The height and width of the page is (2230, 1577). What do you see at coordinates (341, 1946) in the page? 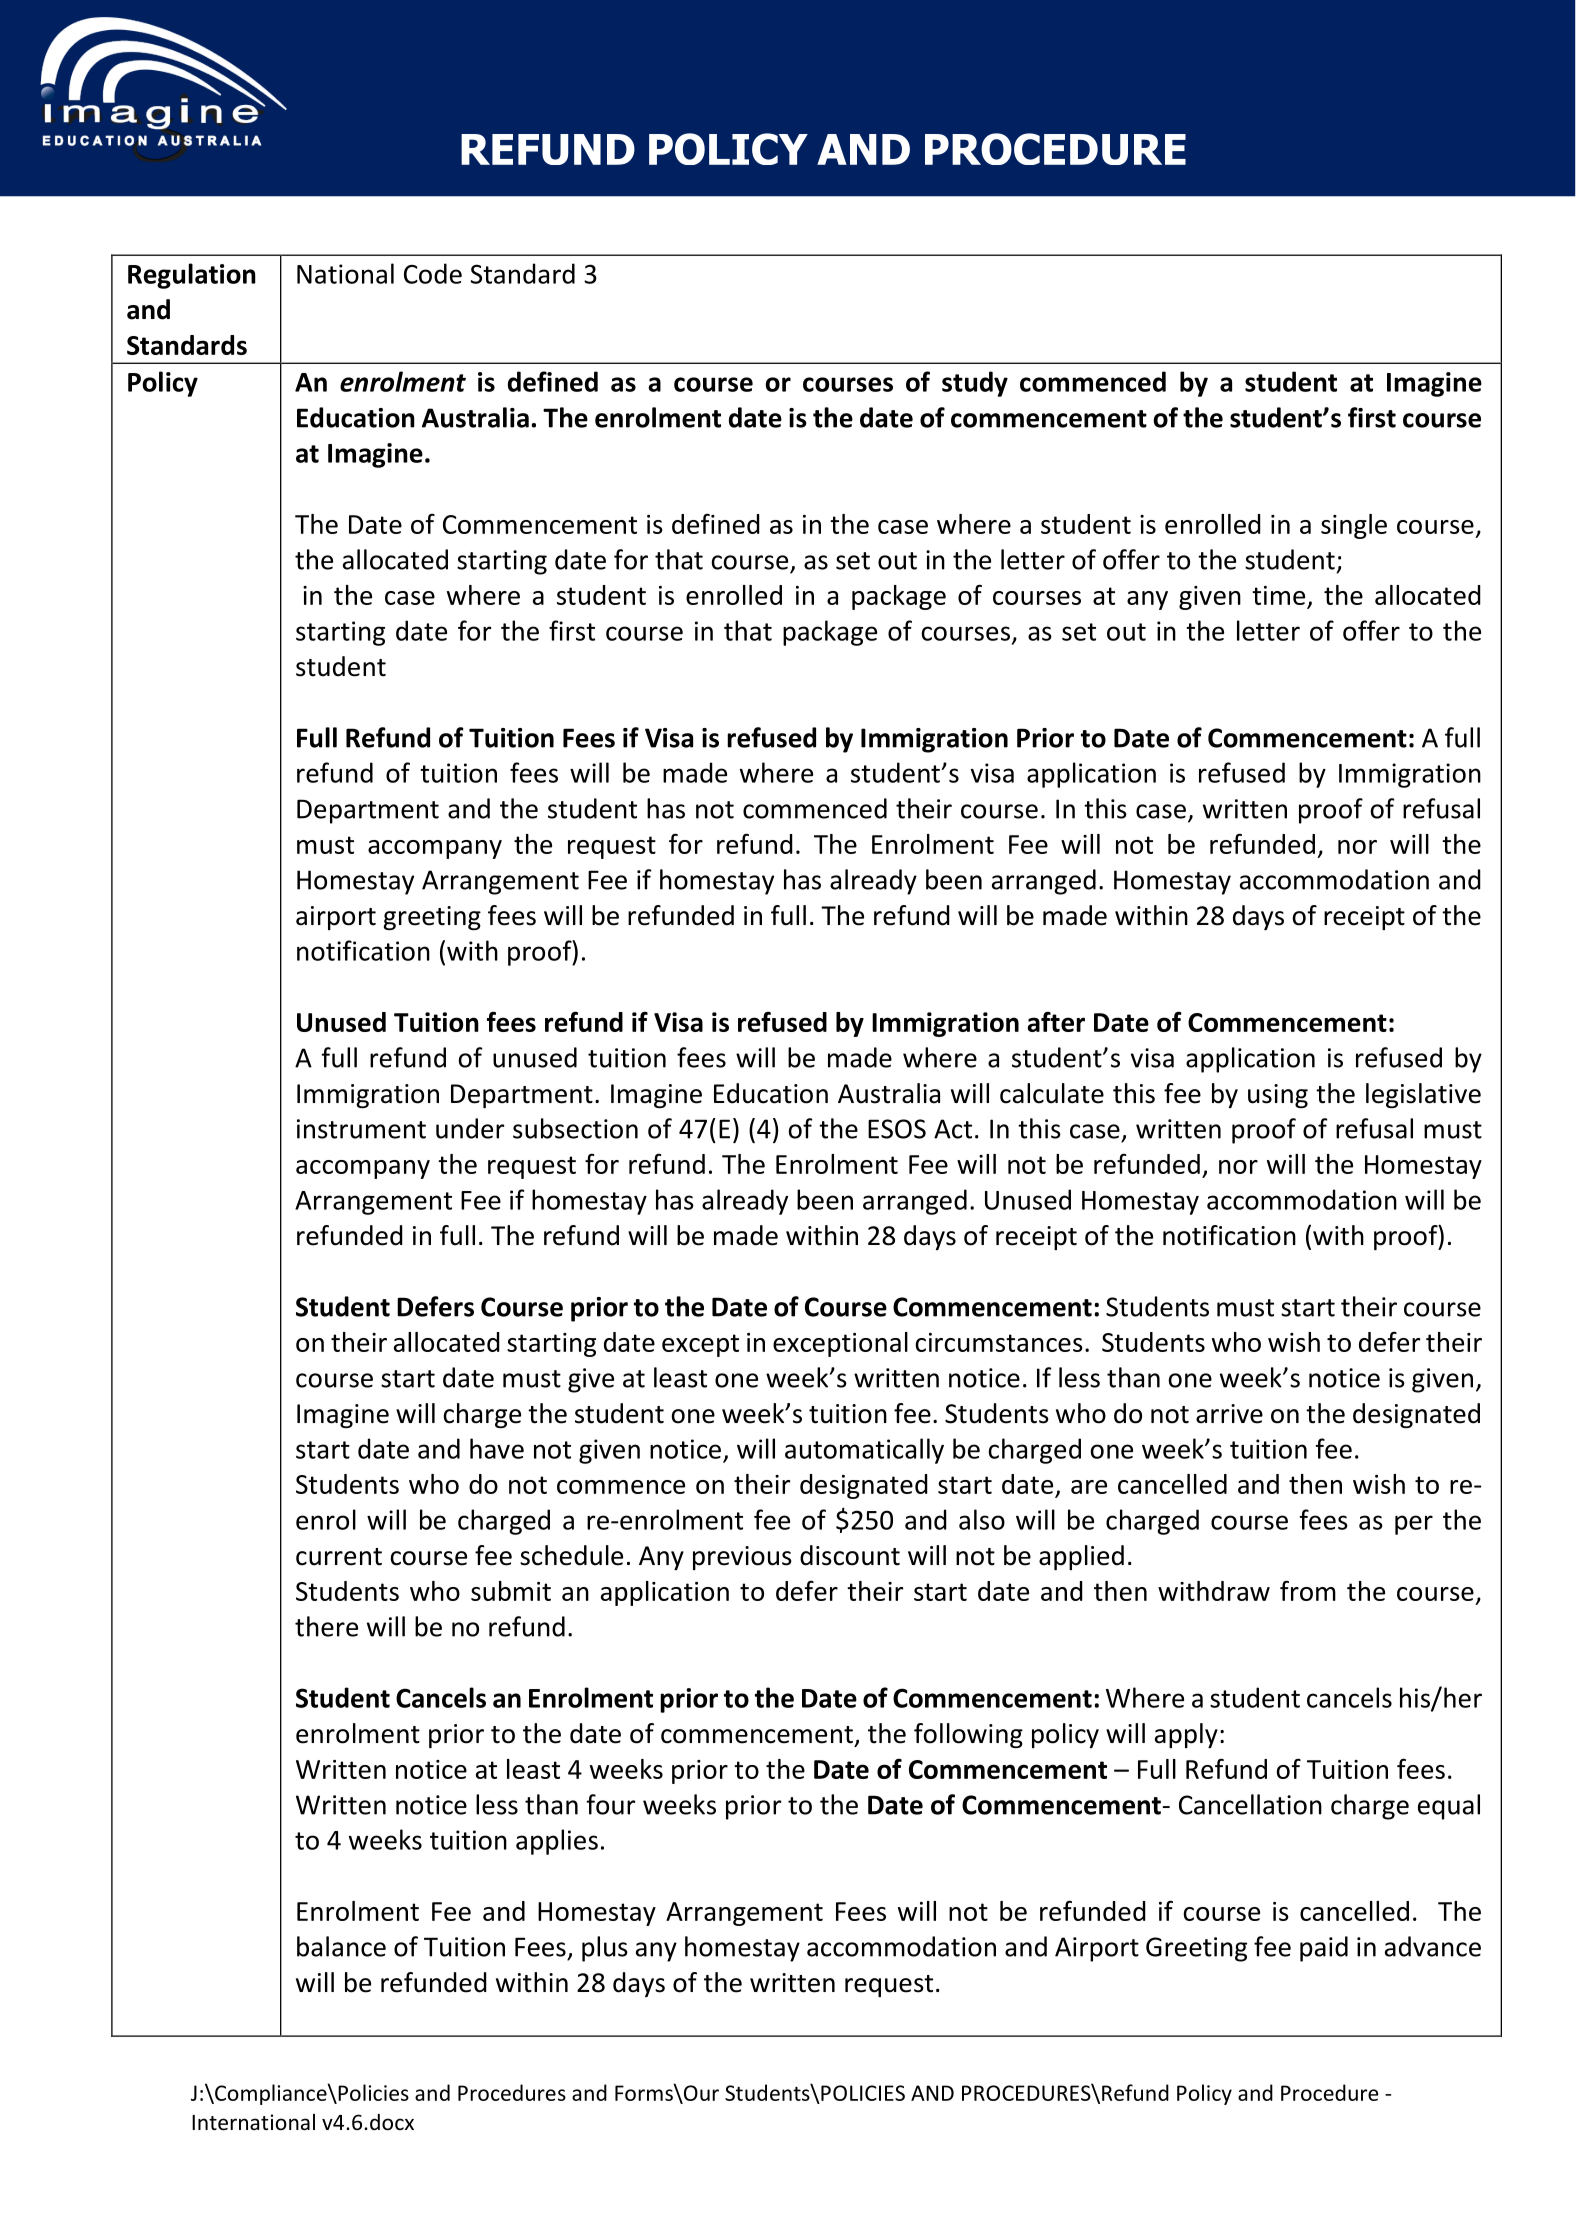
I see `balance` at bounding box center [341, 1946].
